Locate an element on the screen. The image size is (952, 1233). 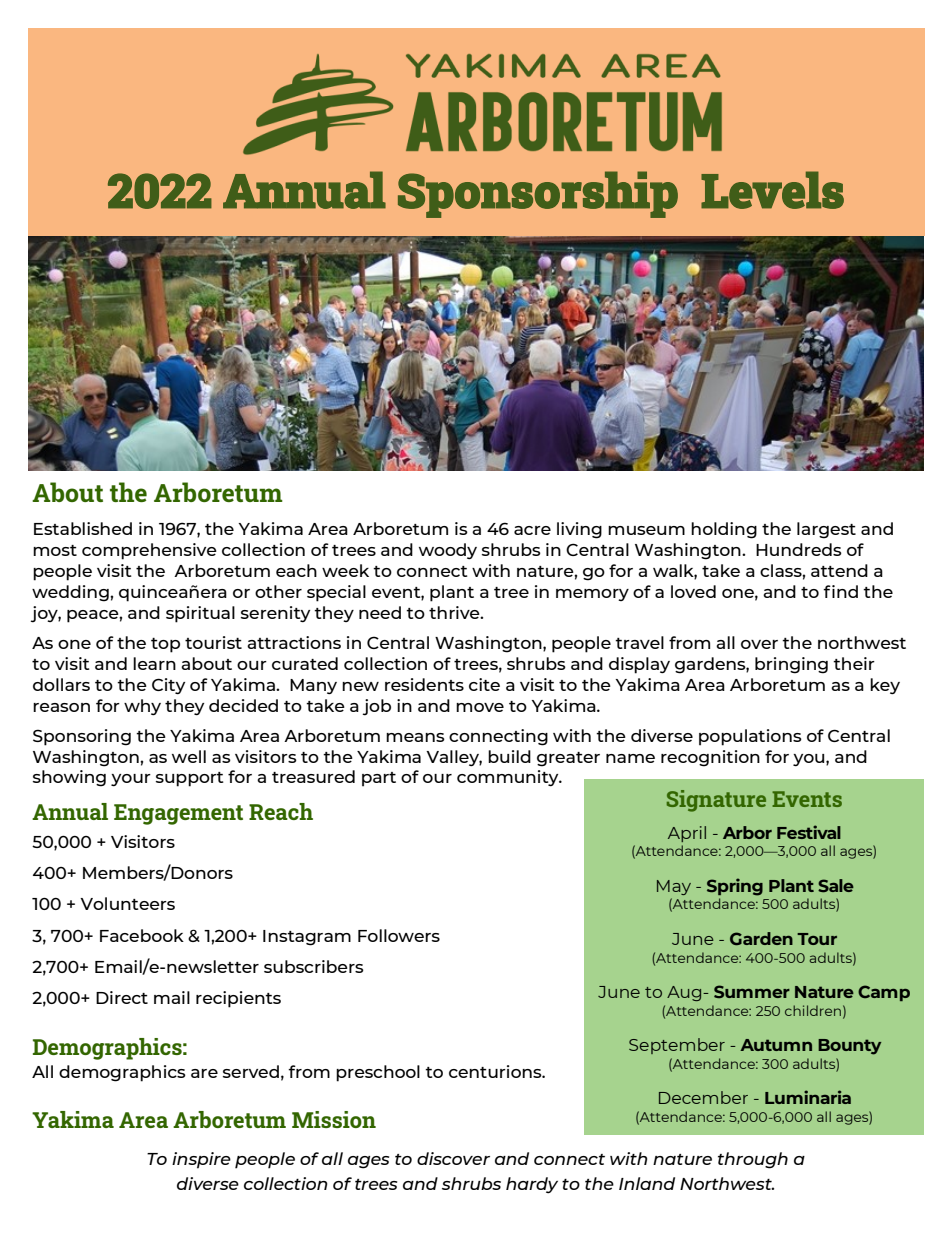
cite is located at coordinates (484, 684).
